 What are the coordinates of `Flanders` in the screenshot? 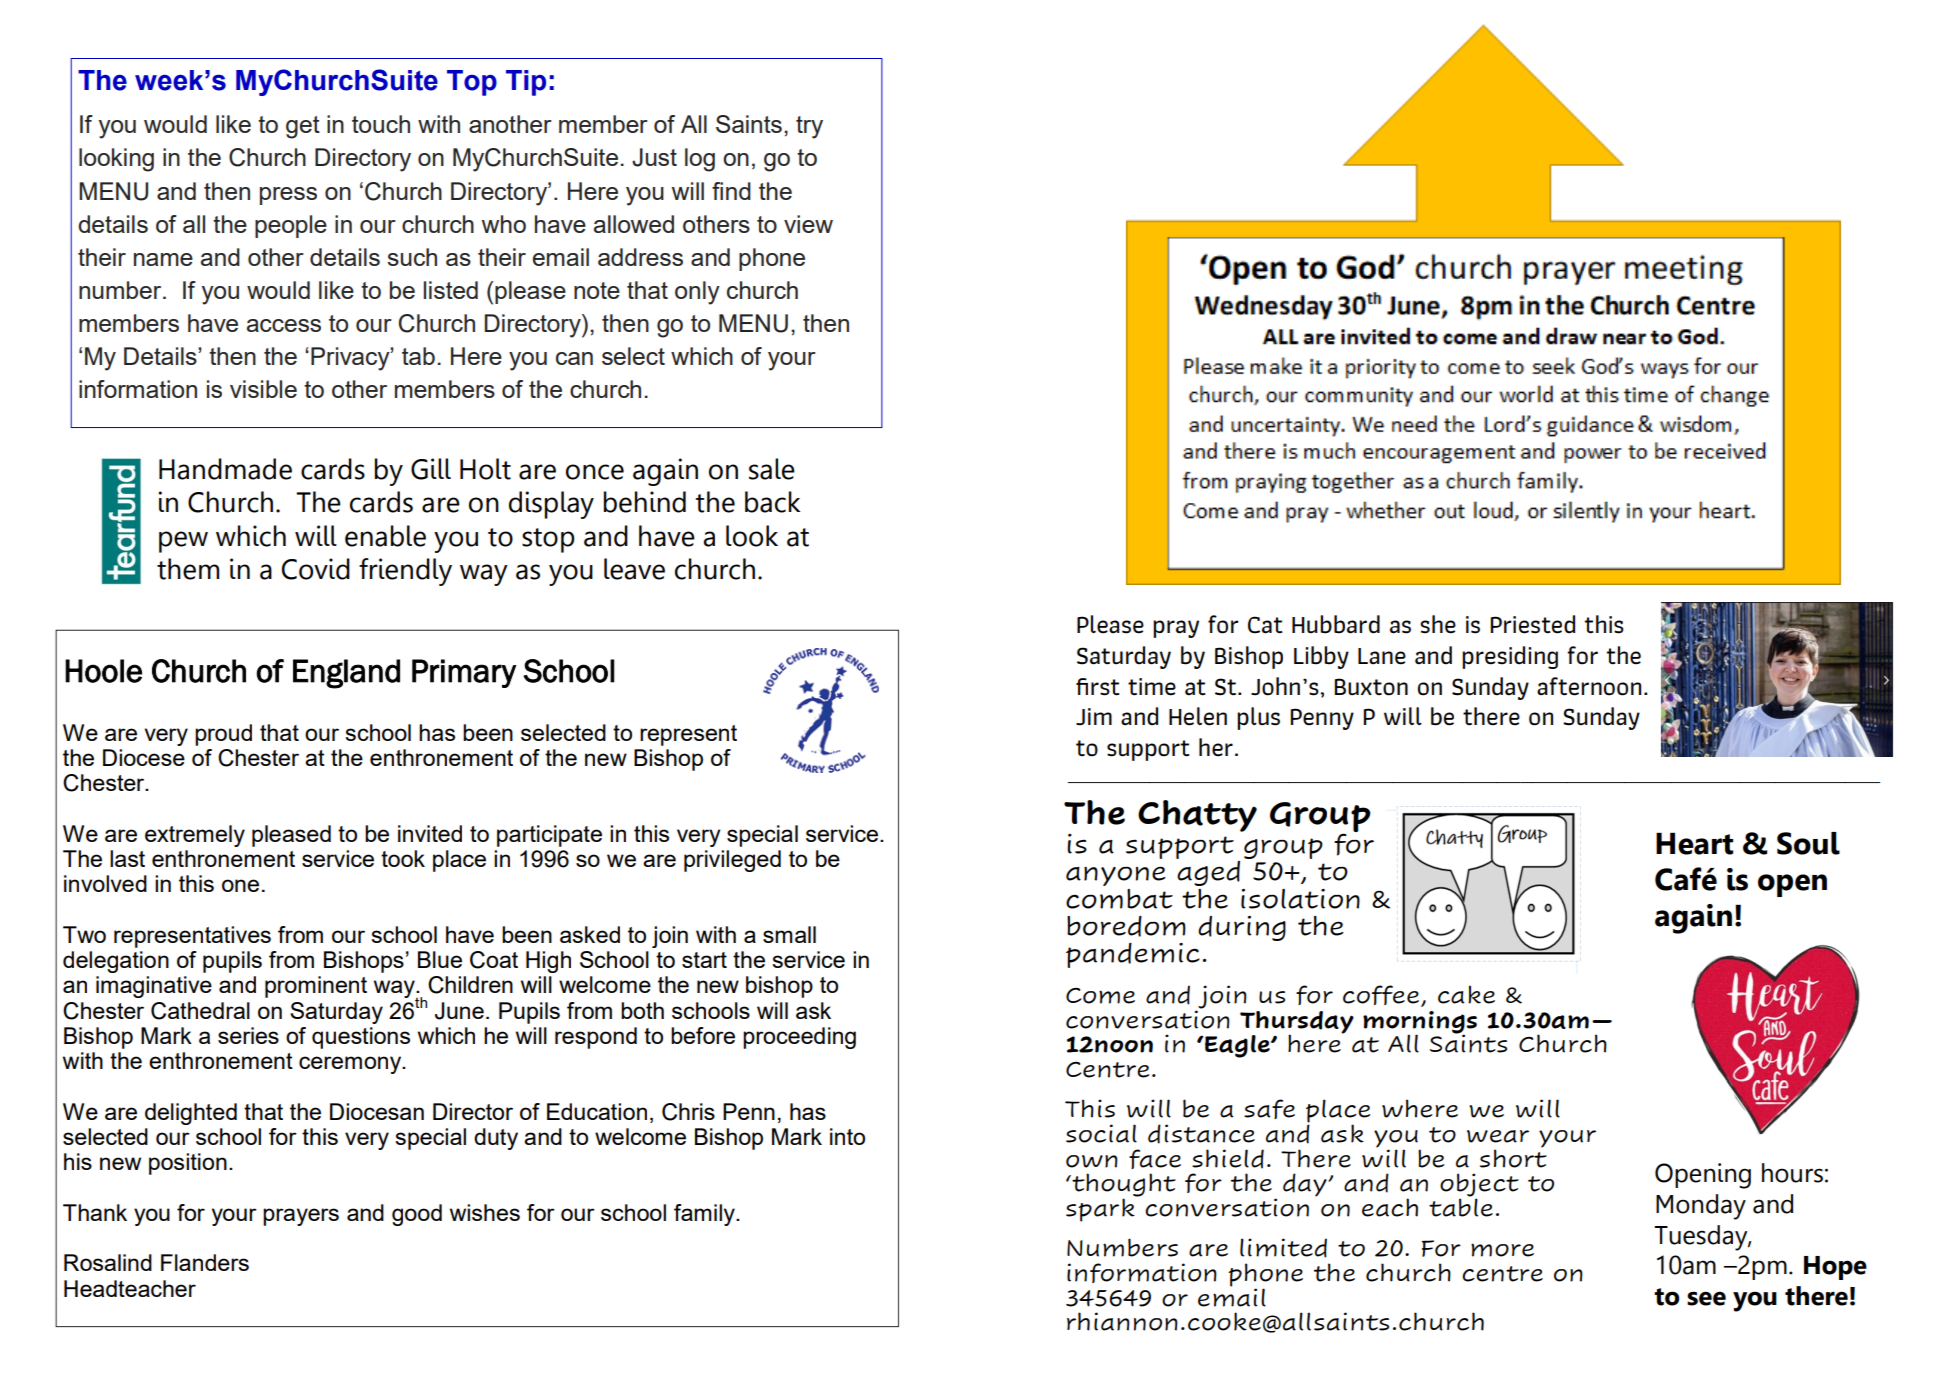 It's located at (205, 1262).
